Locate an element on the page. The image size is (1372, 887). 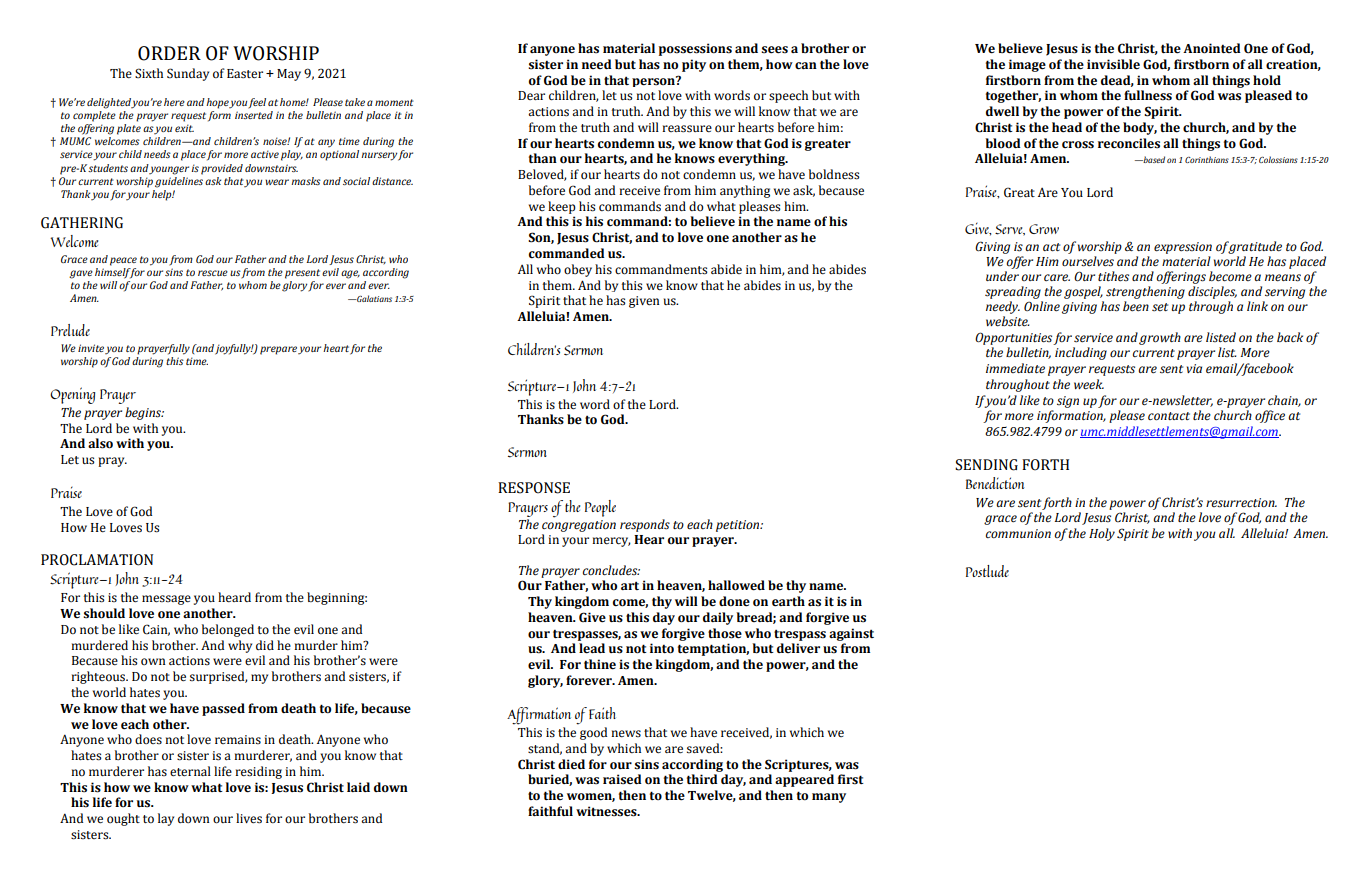
pity is located at coordinates (694, 65).
